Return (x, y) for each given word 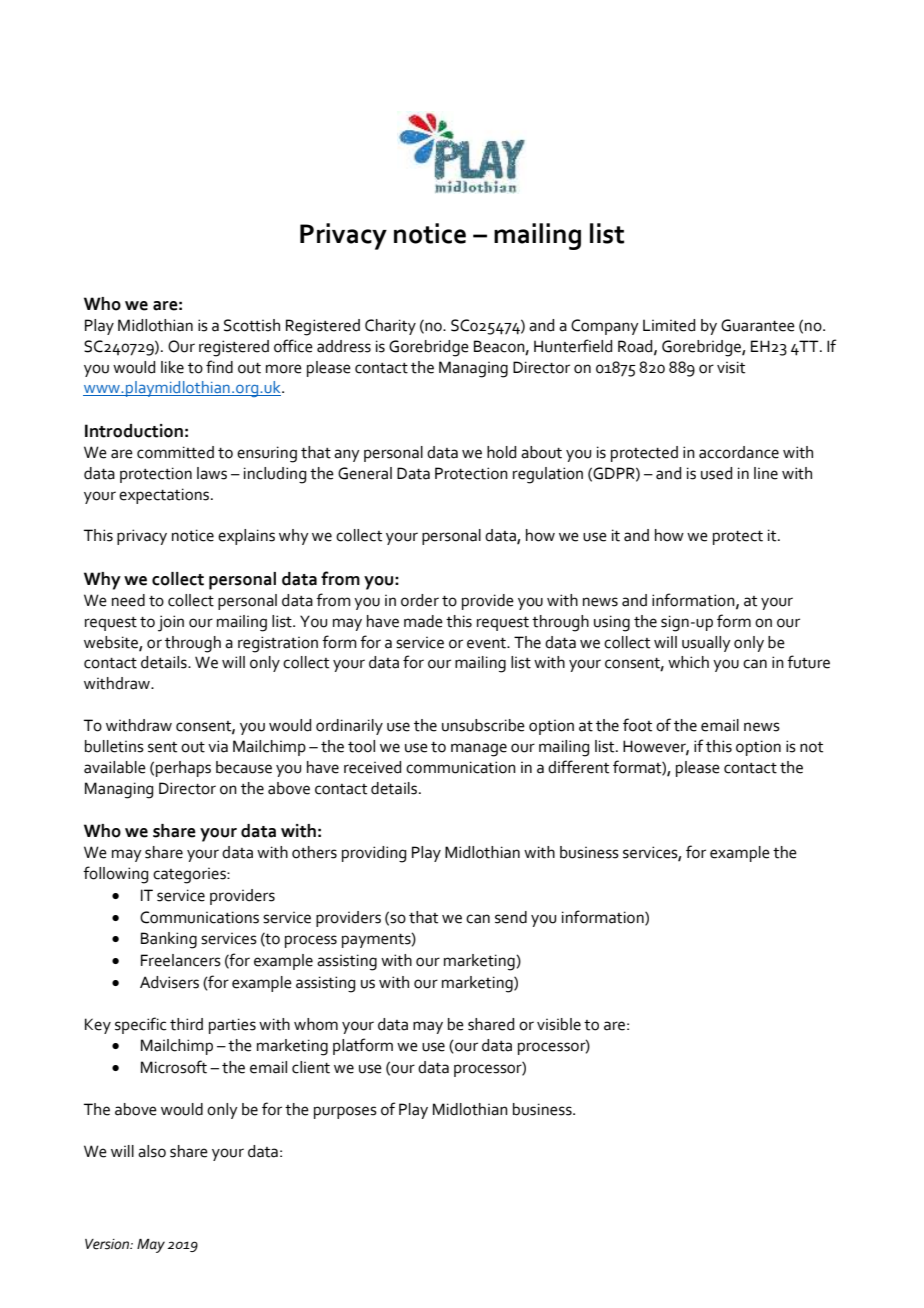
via (218, 746)
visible (559, 1024)
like (172, 367)
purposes (345, 1112)
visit (731, 367)
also (152, 1151)
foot (637, 725)
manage (479, 750)
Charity (390, 327)
